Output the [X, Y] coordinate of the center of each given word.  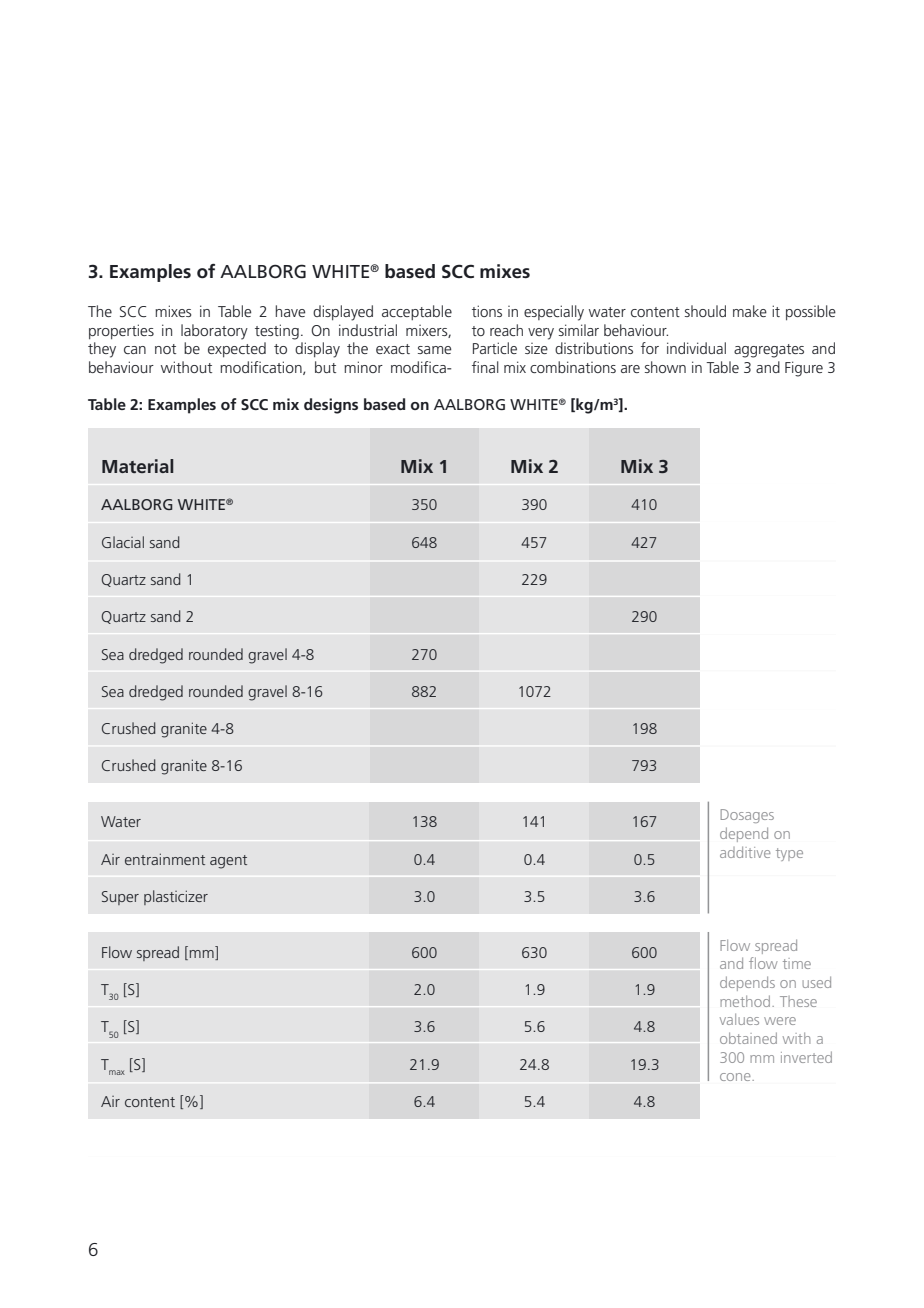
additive [745, 852]
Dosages [747, 816]
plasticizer [176, 897]
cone [736, 1077]
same [434, 350]
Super [120, 898]
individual [696, 348]
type [789, 854]
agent [228, 862]
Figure [804, 369]
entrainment [165, 859]
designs [331, 406]
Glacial [123, 542]
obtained [748, 1038]
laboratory [214, 332]
